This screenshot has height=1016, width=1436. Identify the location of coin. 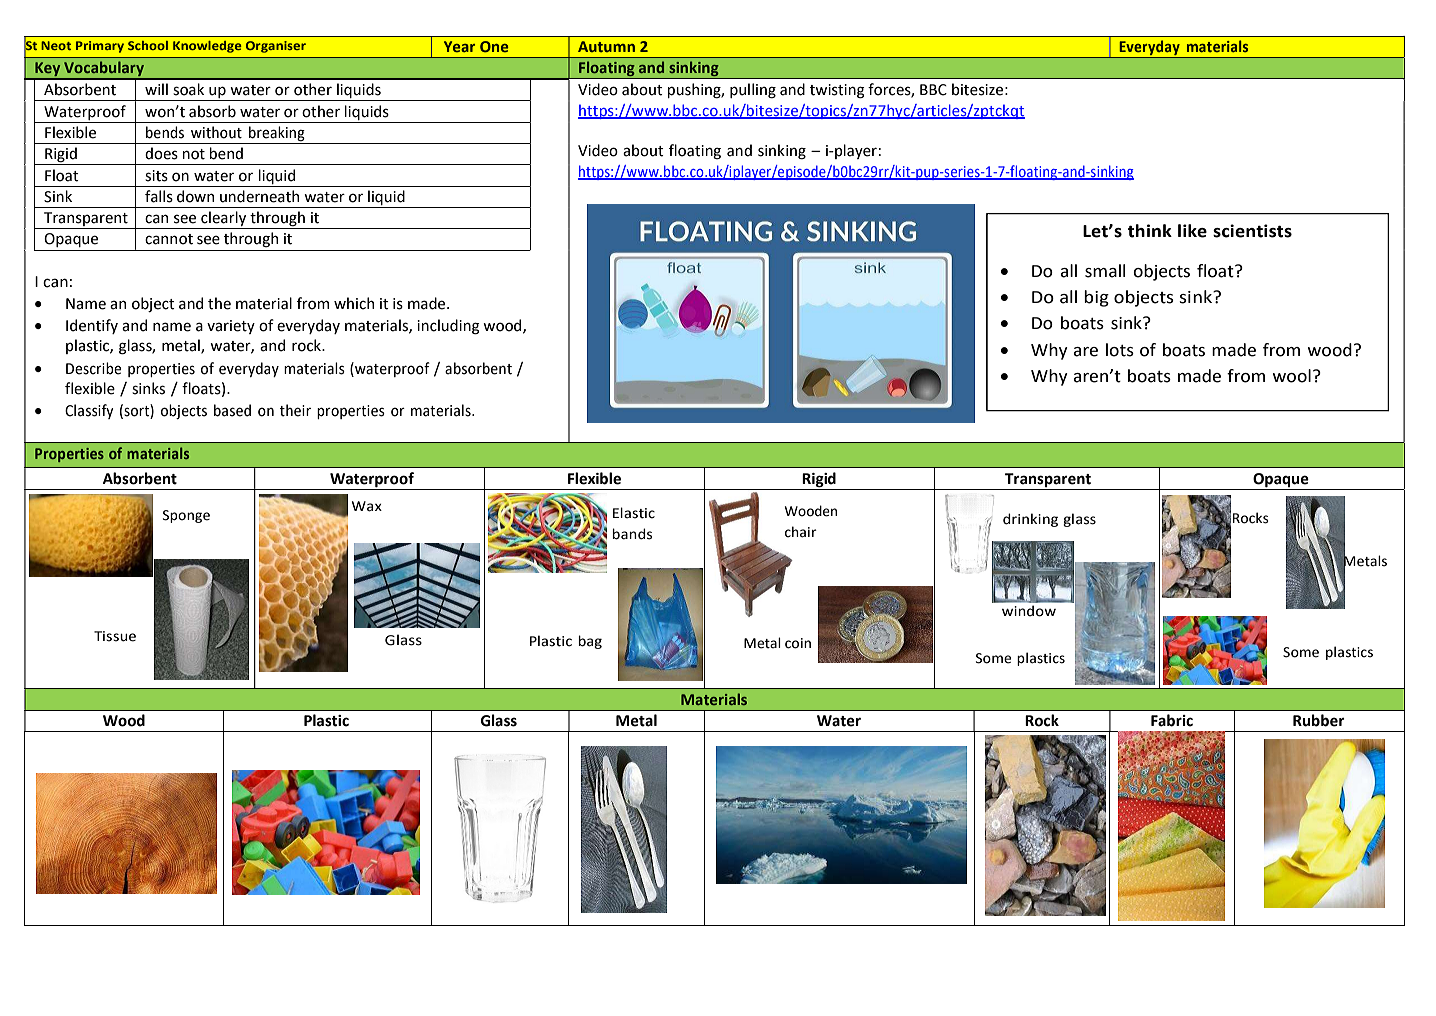
(798, 643).
